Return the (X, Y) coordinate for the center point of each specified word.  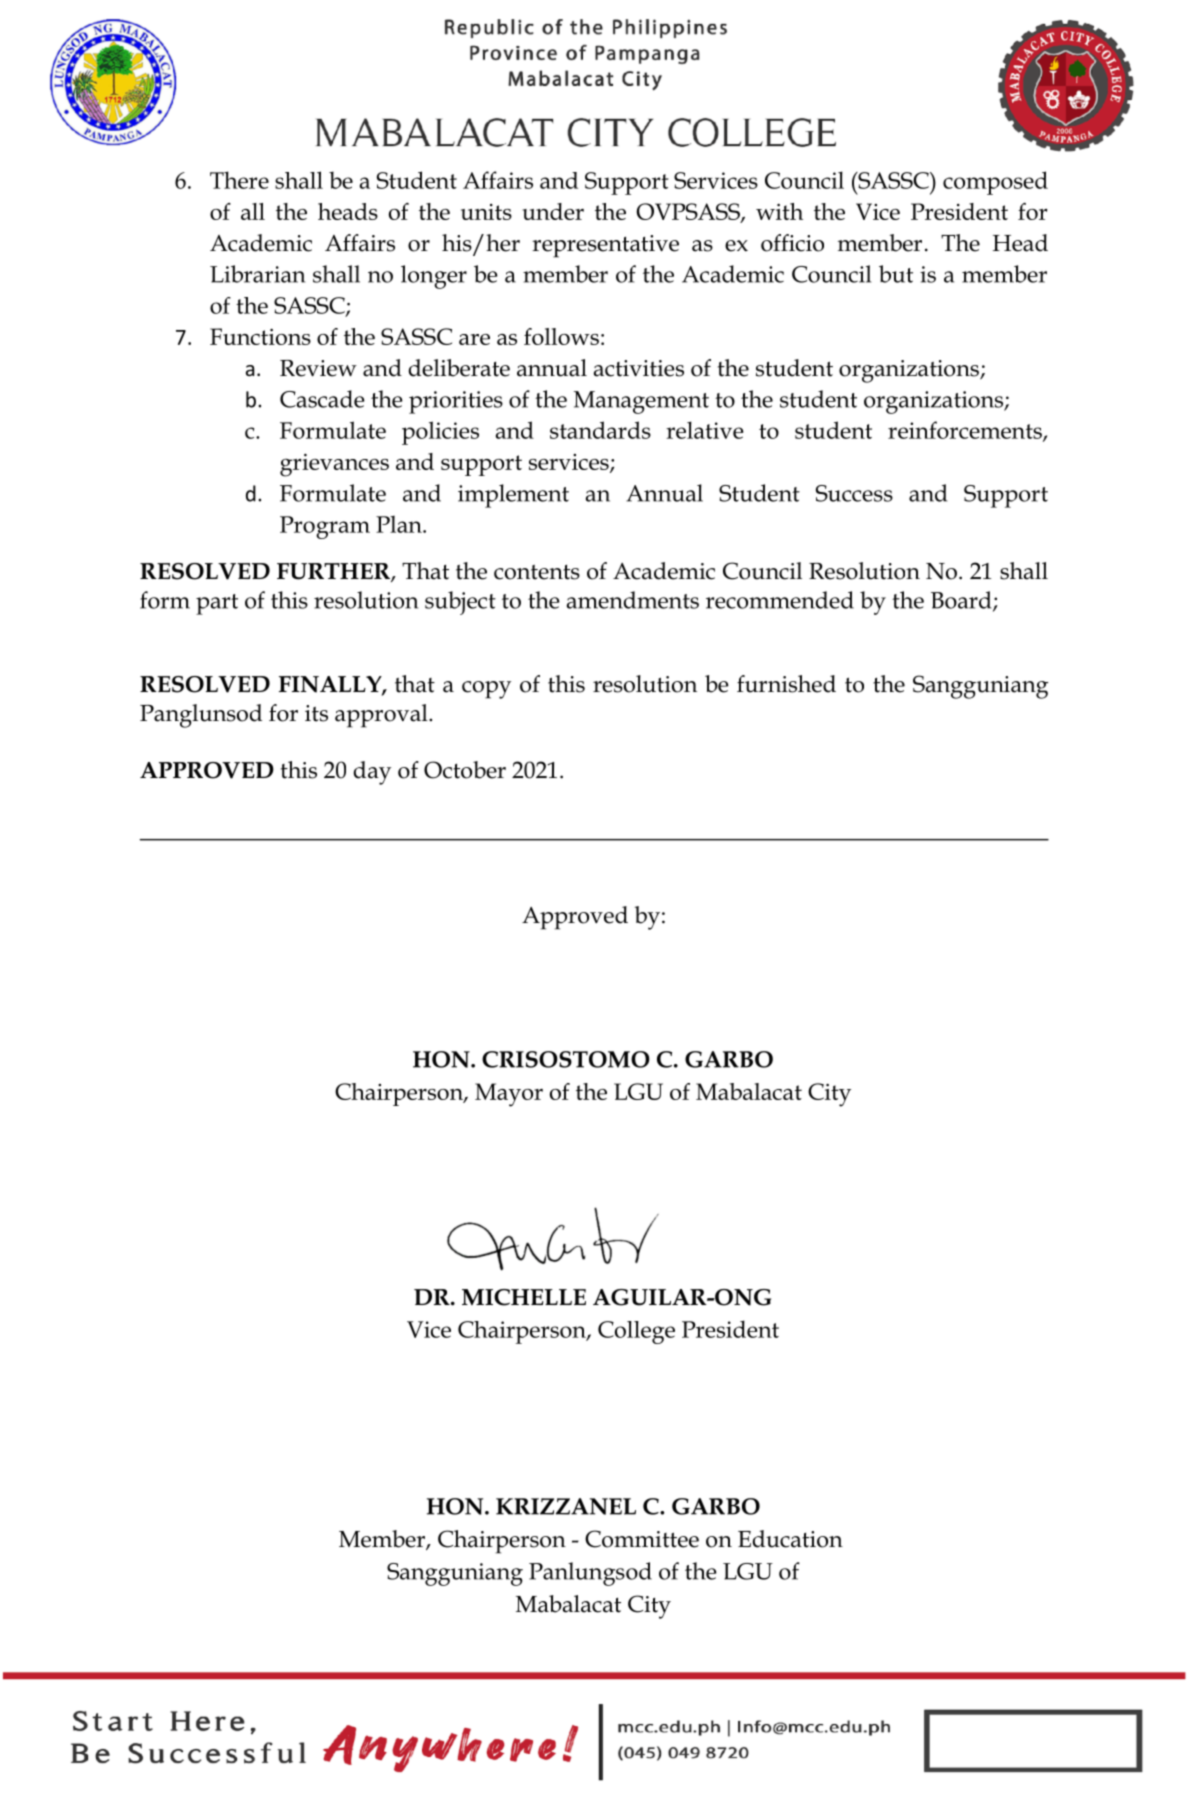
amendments (633, 600)
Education (790, 1539)
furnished (786, 684)
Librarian (257, 274)
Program (325, 527)
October (465, 770)
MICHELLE (524, 1297)
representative (605, 246)
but (896, 274)
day (372, 773)
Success (854, 493)
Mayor (509, 1095)
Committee (642, 1539)
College (636, 1332)
